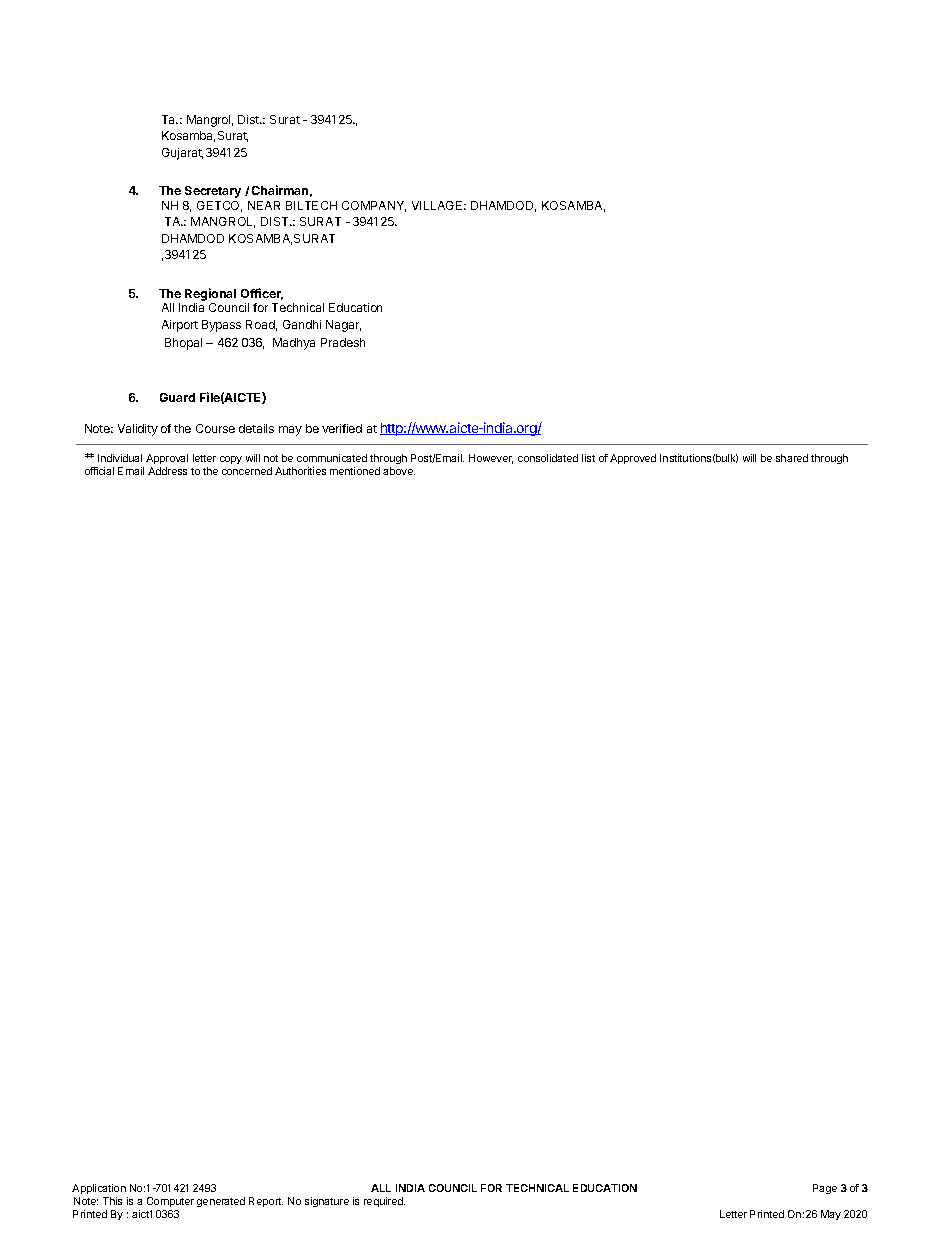 Image resolution: width=952 pixels, height=1233 pixels. Describe the element at coordinates (167, 471) in the document. I see `Address` at that location.
